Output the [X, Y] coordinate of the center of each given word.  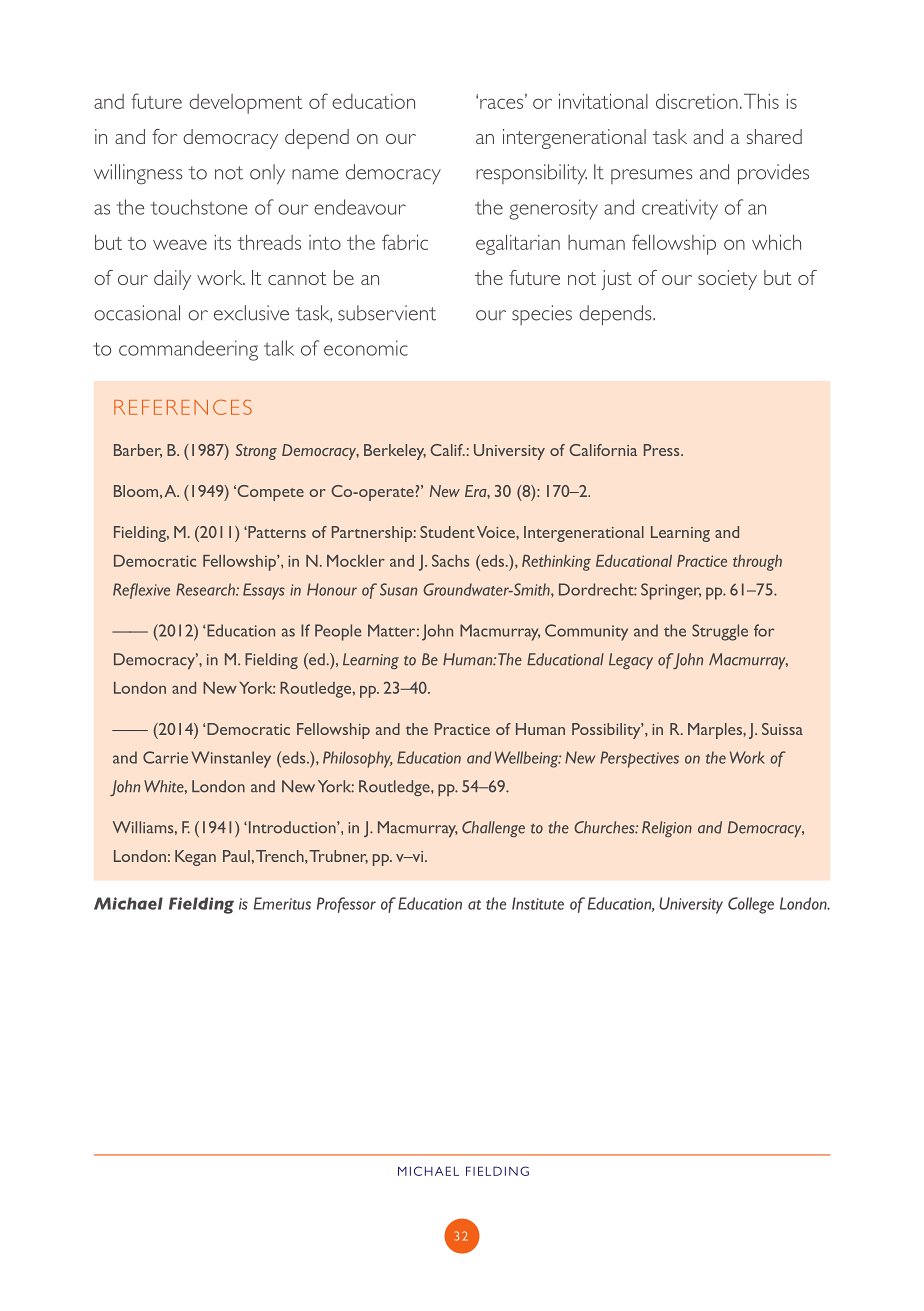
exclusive [251, 313]
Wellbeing [528, 759]
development [245, 104]
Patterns [276, 532]
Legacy [631, 661]
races [503, 102]
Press [663, 450]
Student [447, 532]
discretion [697, 101]
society [727, 280]
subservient [387, 313]
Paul [236, 856]
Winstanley [231, 759]
